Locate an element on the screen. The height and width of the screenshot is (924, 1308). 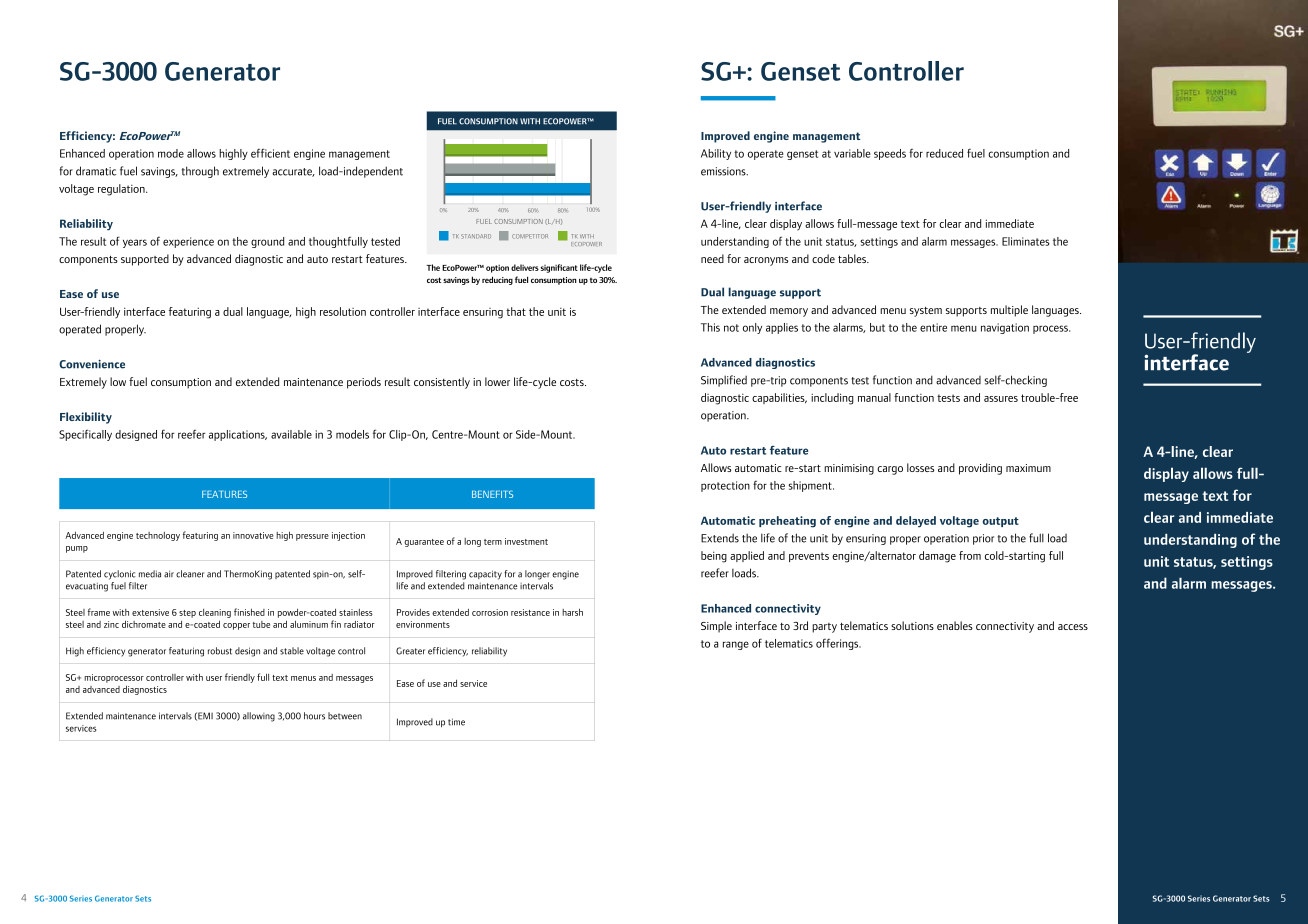
lower is located at coordinates (497, 381).
